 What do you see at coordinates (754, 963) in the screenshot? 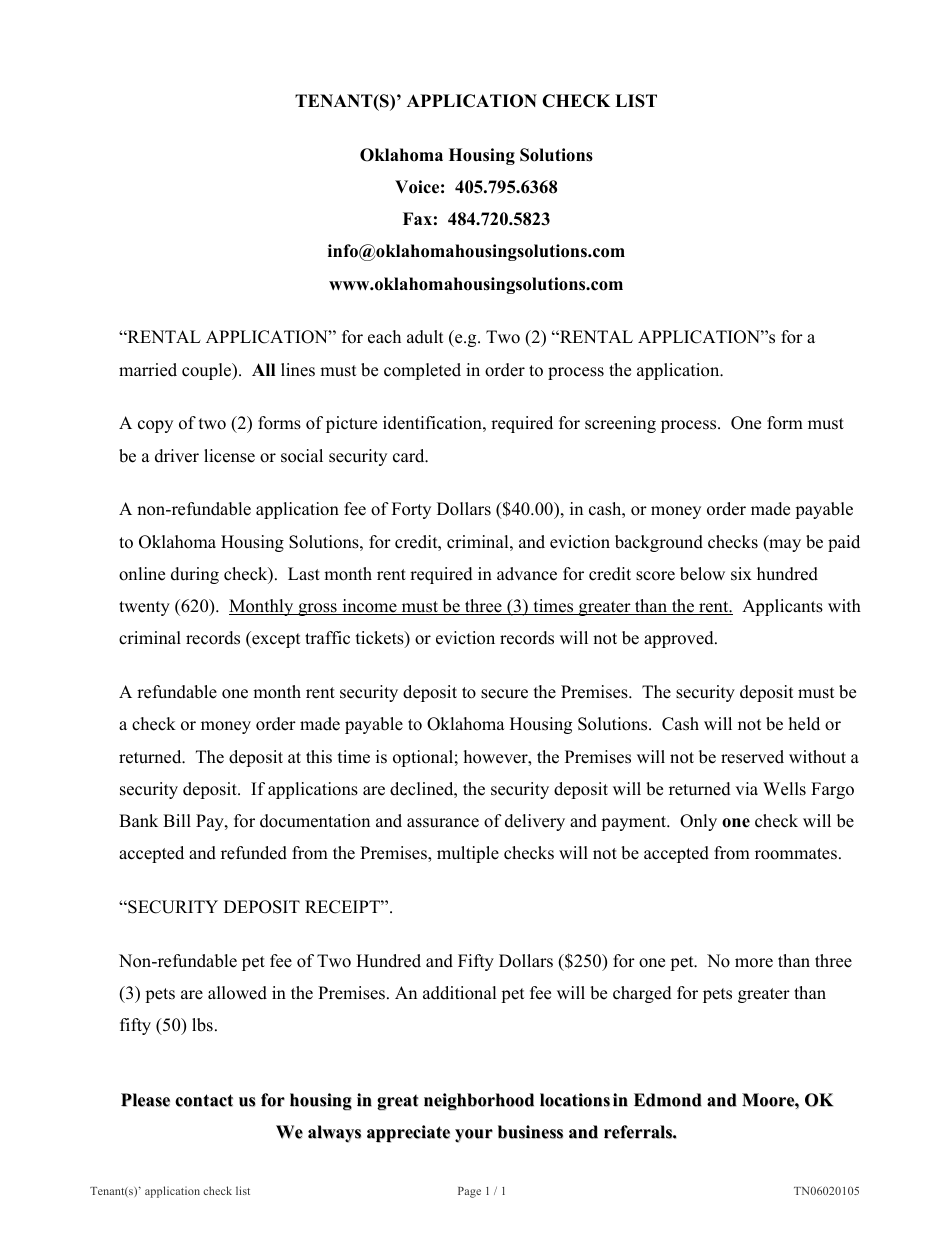
I see `more` at bounding box center [754, 963].
